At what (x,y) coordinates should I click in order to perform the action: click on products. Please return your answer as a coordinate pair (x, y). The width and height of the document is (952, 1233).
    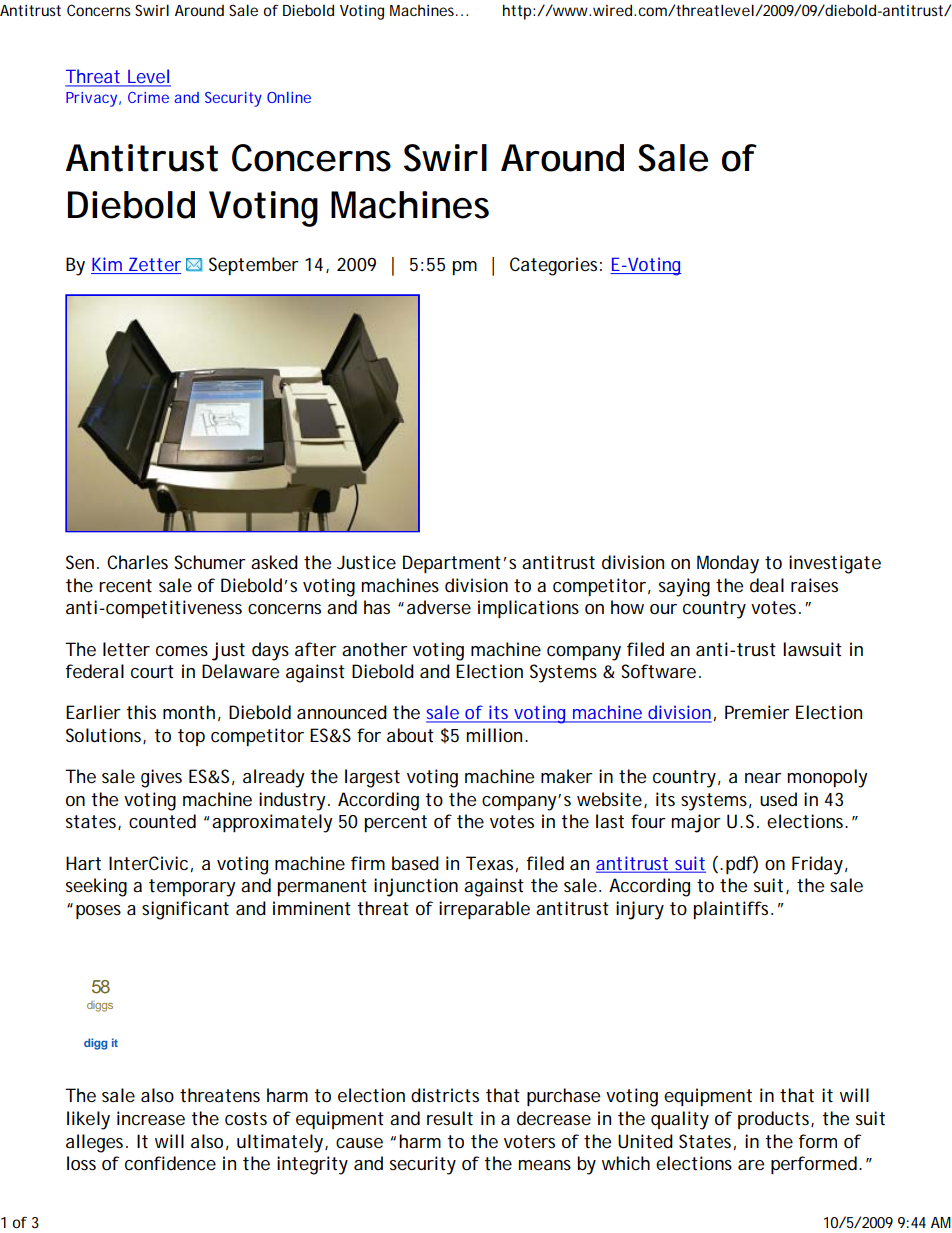
    Looking at the image, I should click on (775, 1120).
